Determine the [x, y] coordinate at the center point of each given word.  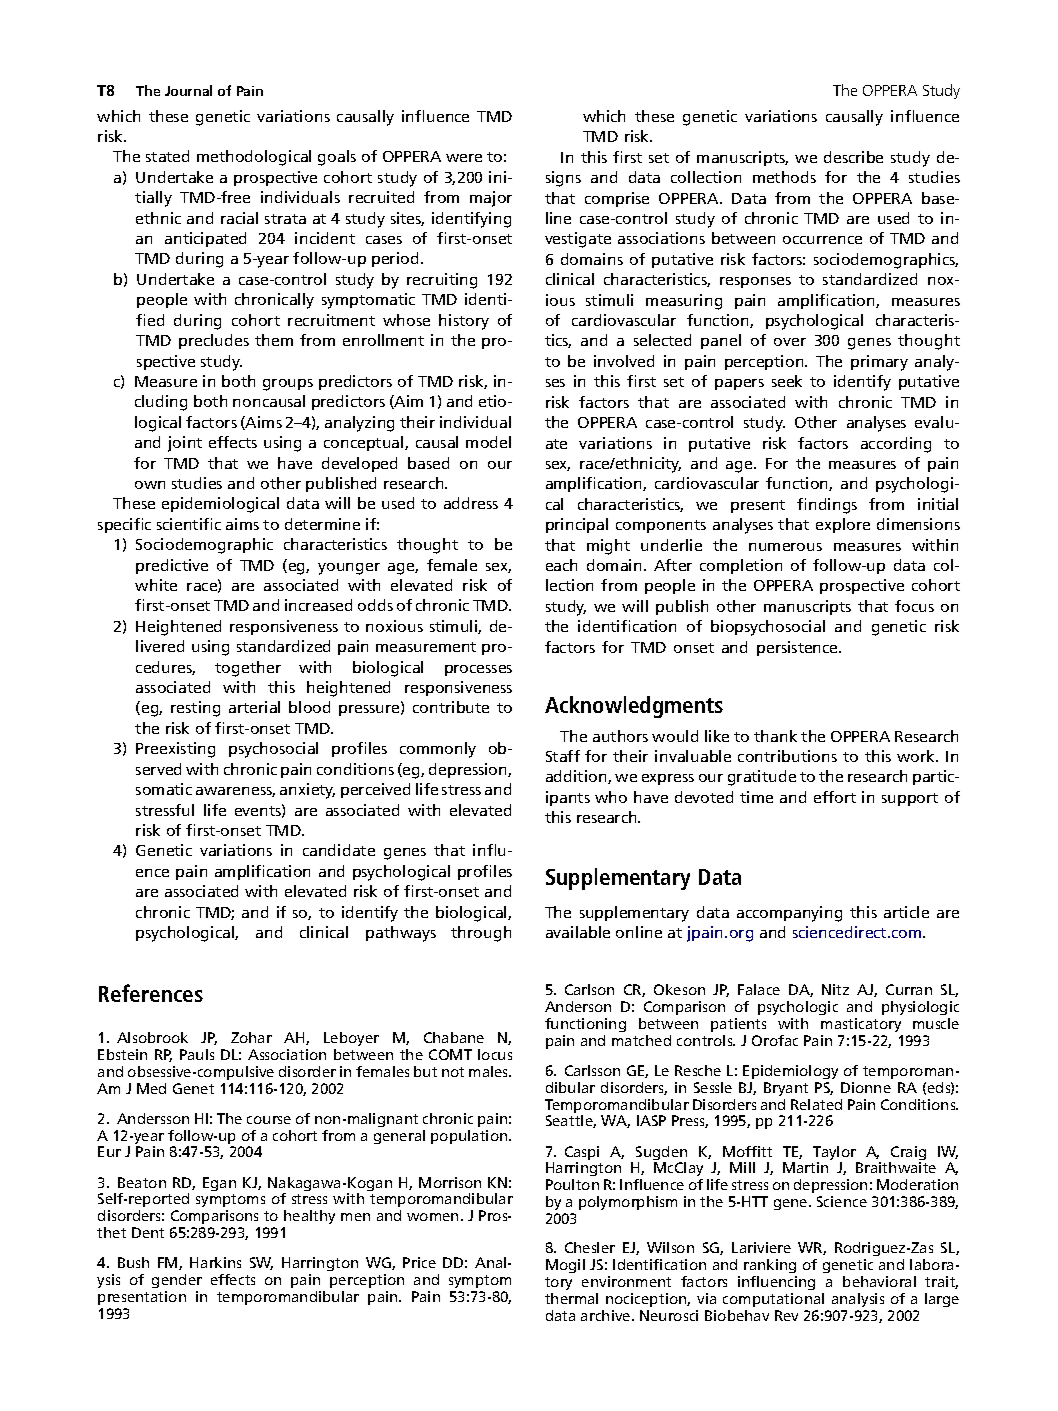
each [561, 565]
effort [835, 797]
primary [879, 363]
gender [177, 1283]
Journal [188, 90]
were [464, 158]
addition [577, 777]
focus [914, 606]
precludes [214, 341]
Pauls [197, 1054]
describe [853, 157]
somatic [164, 789]
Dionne [866, 1087]
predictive [172, 566]
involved [624, 361]
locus [495, 1054]
